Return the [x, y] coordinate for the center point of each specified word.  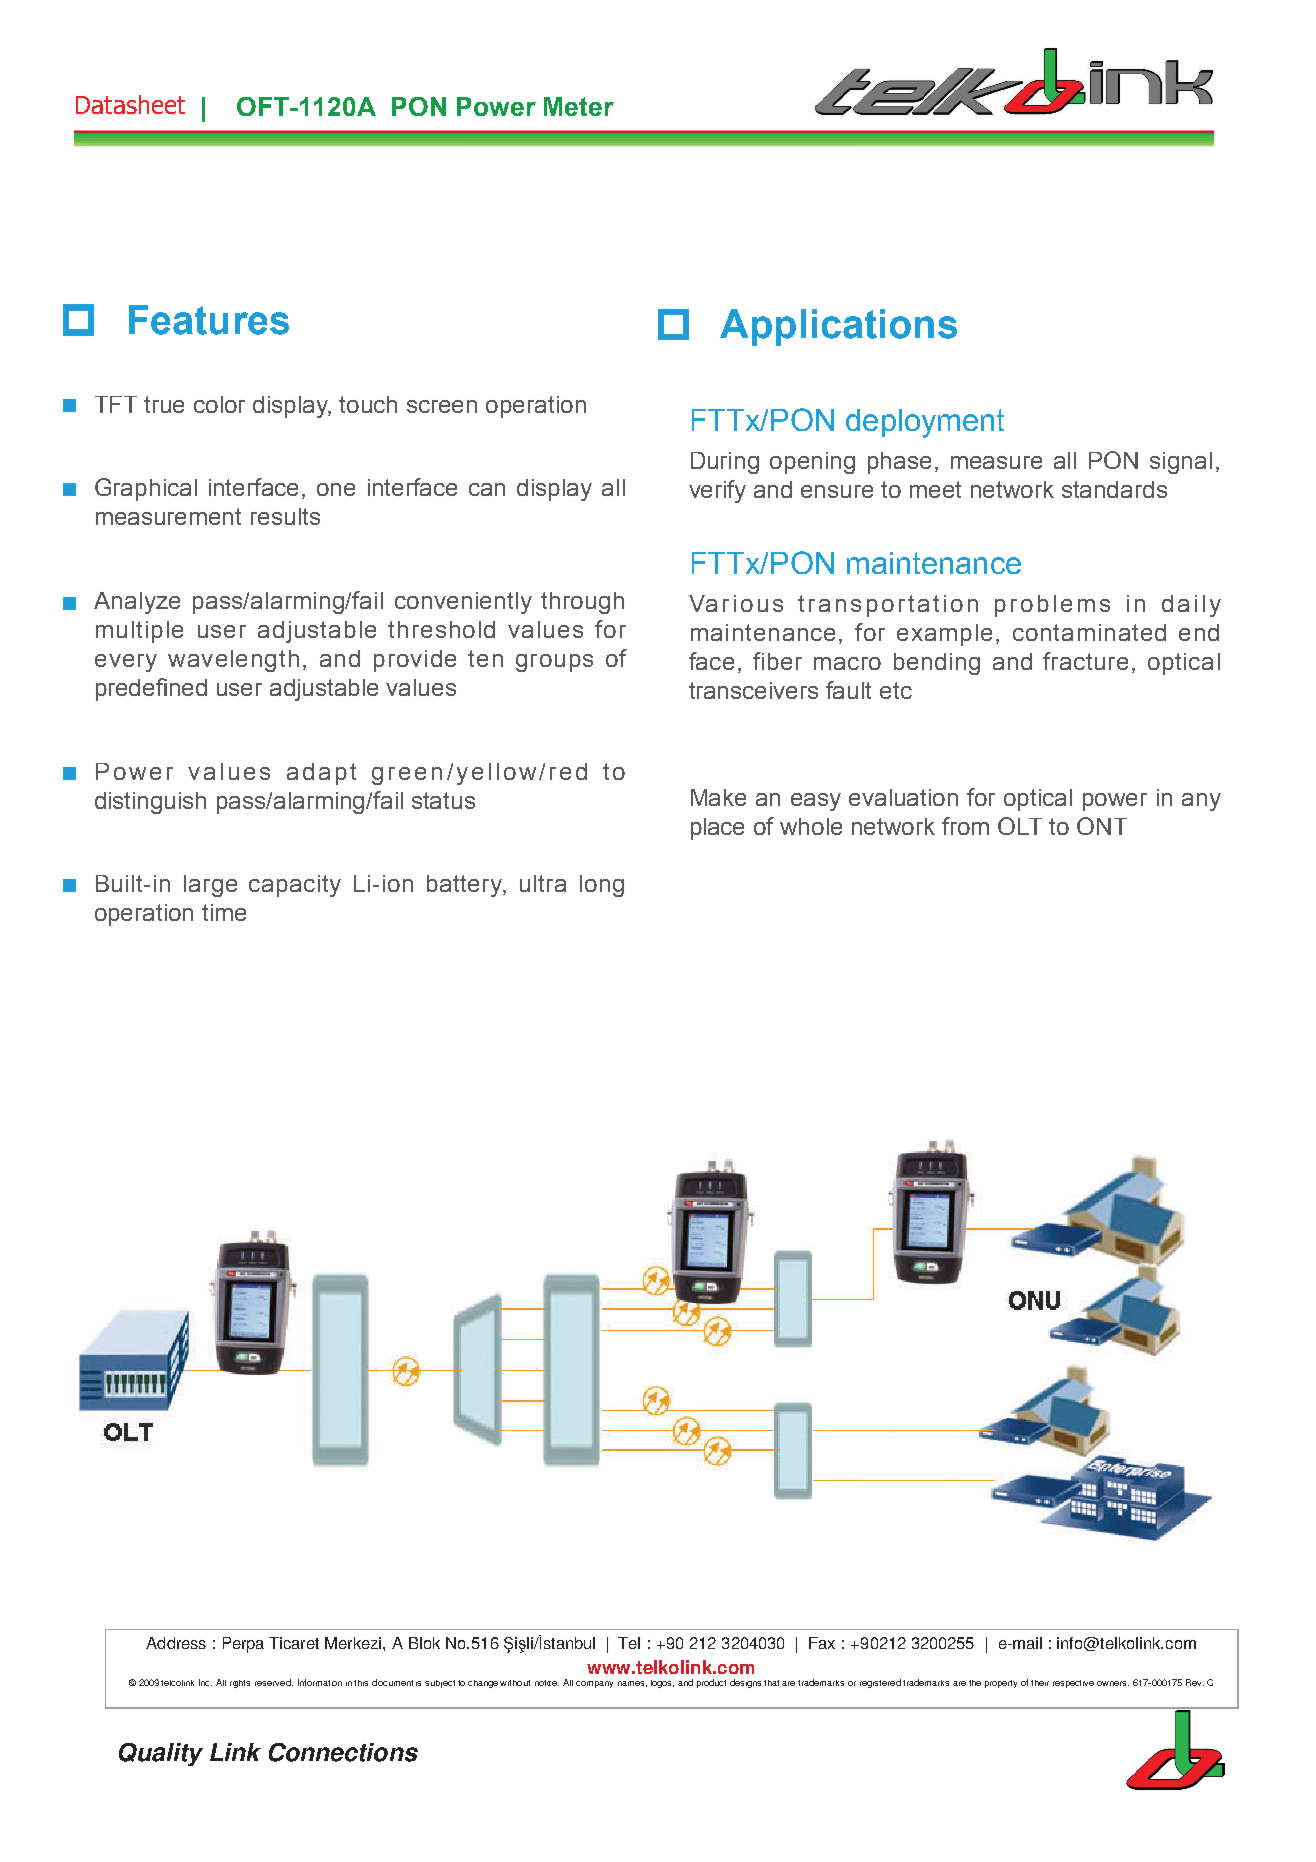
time [224, 912]
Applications [838, 327]
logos [662, 1684]
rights [240, 1684]
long [602, 886]
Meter [579, 106]
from [965, 826]
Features [209, 320]
